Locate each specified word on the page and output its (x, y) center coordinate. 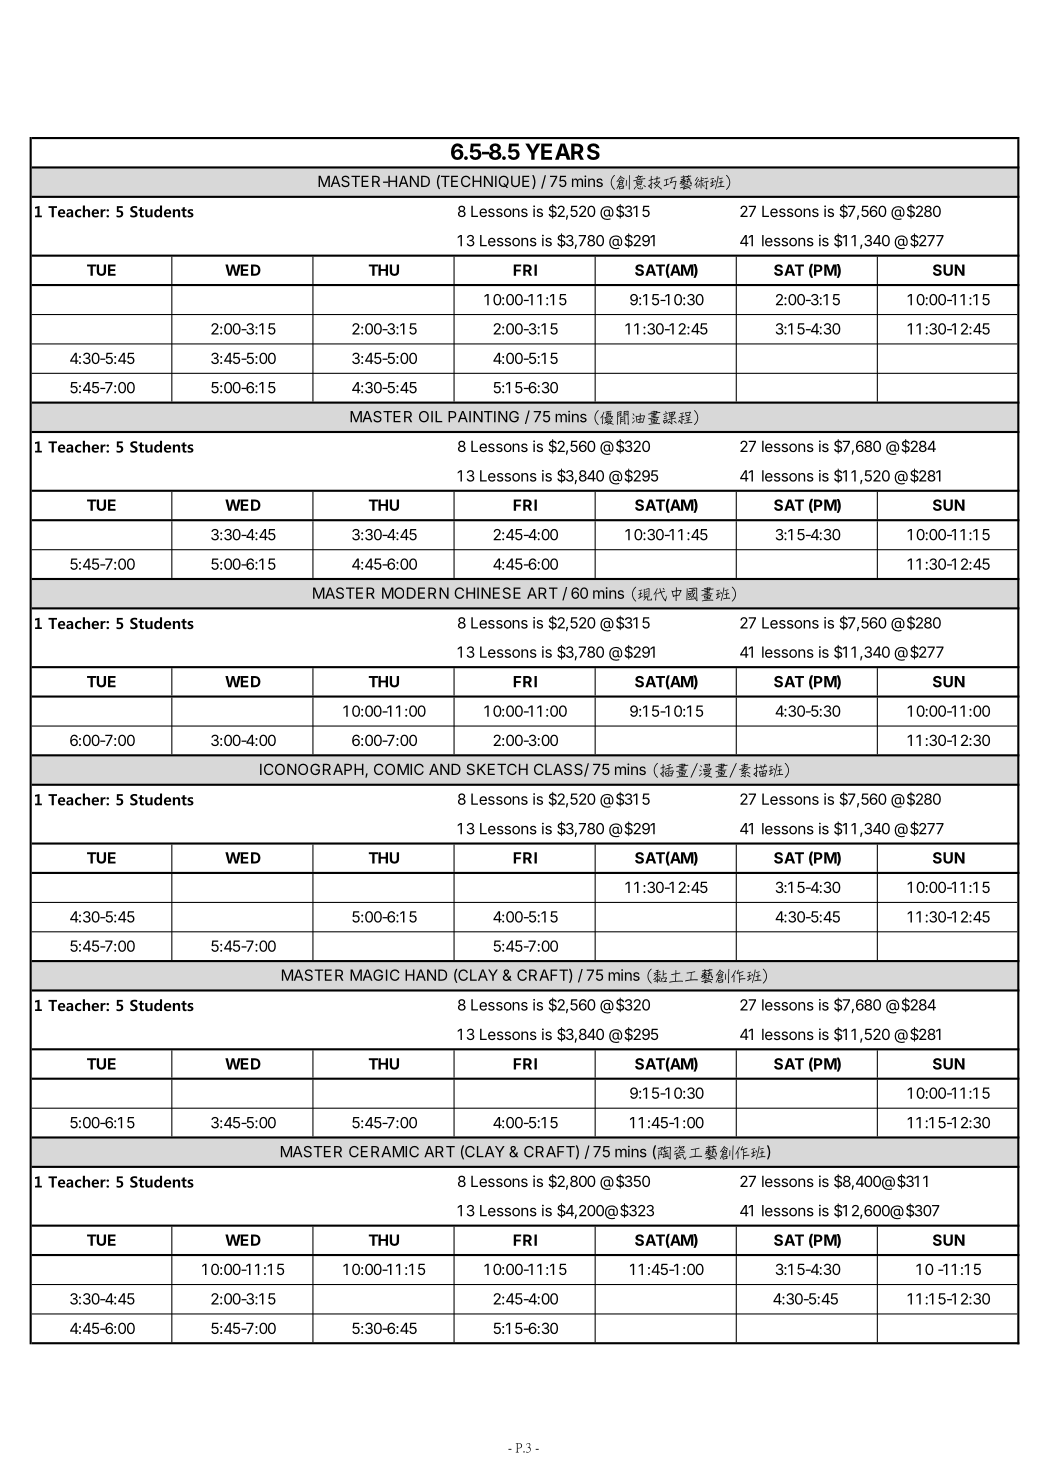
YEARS (562, 151)
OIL (431, 417)
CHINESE (487, 593)
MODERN (415, 593)
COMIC (399, 769)
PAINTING (483, 417)
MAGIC (375, 975)
